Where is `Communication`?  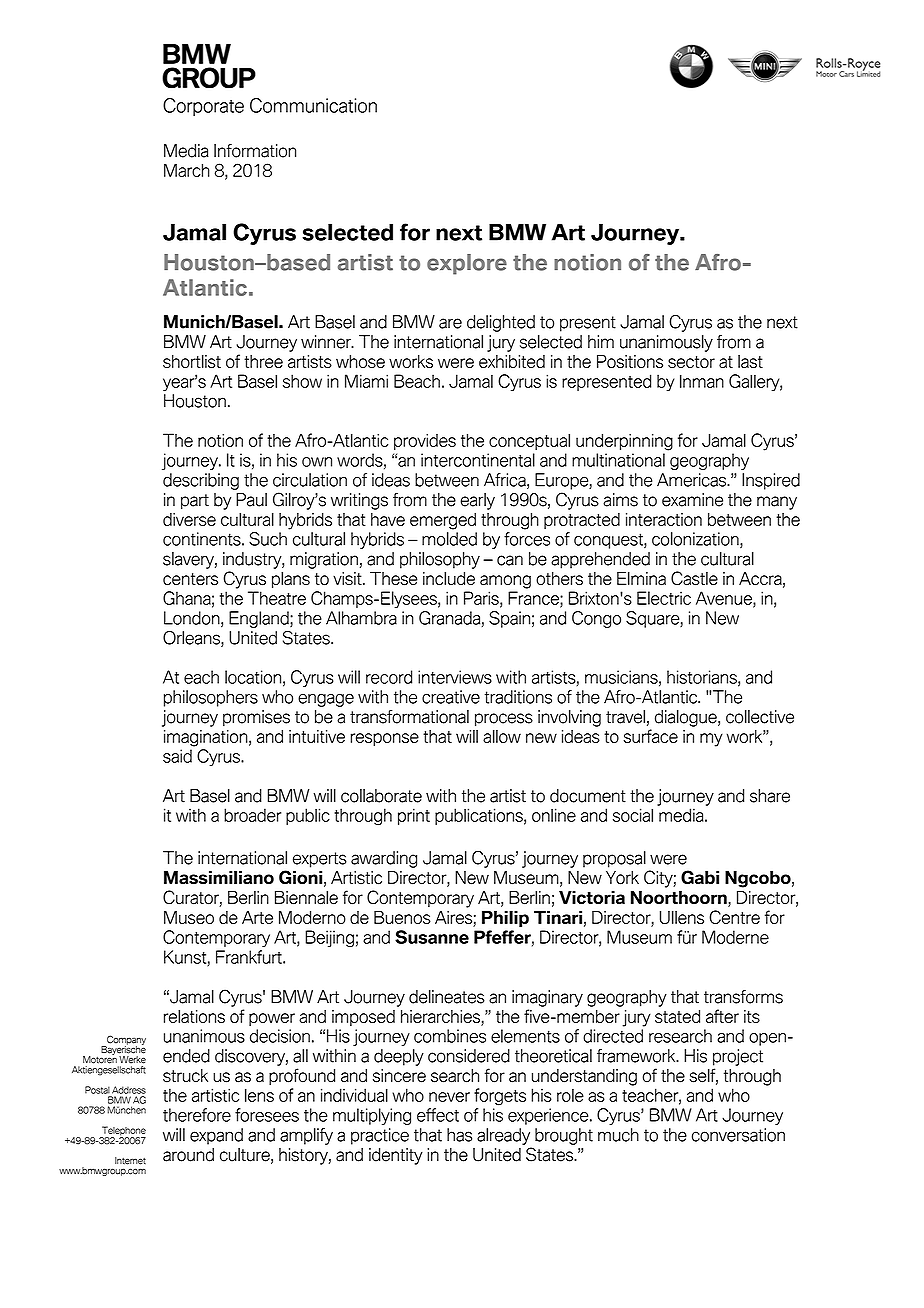 Communication is located at coordinates (313, 105).
